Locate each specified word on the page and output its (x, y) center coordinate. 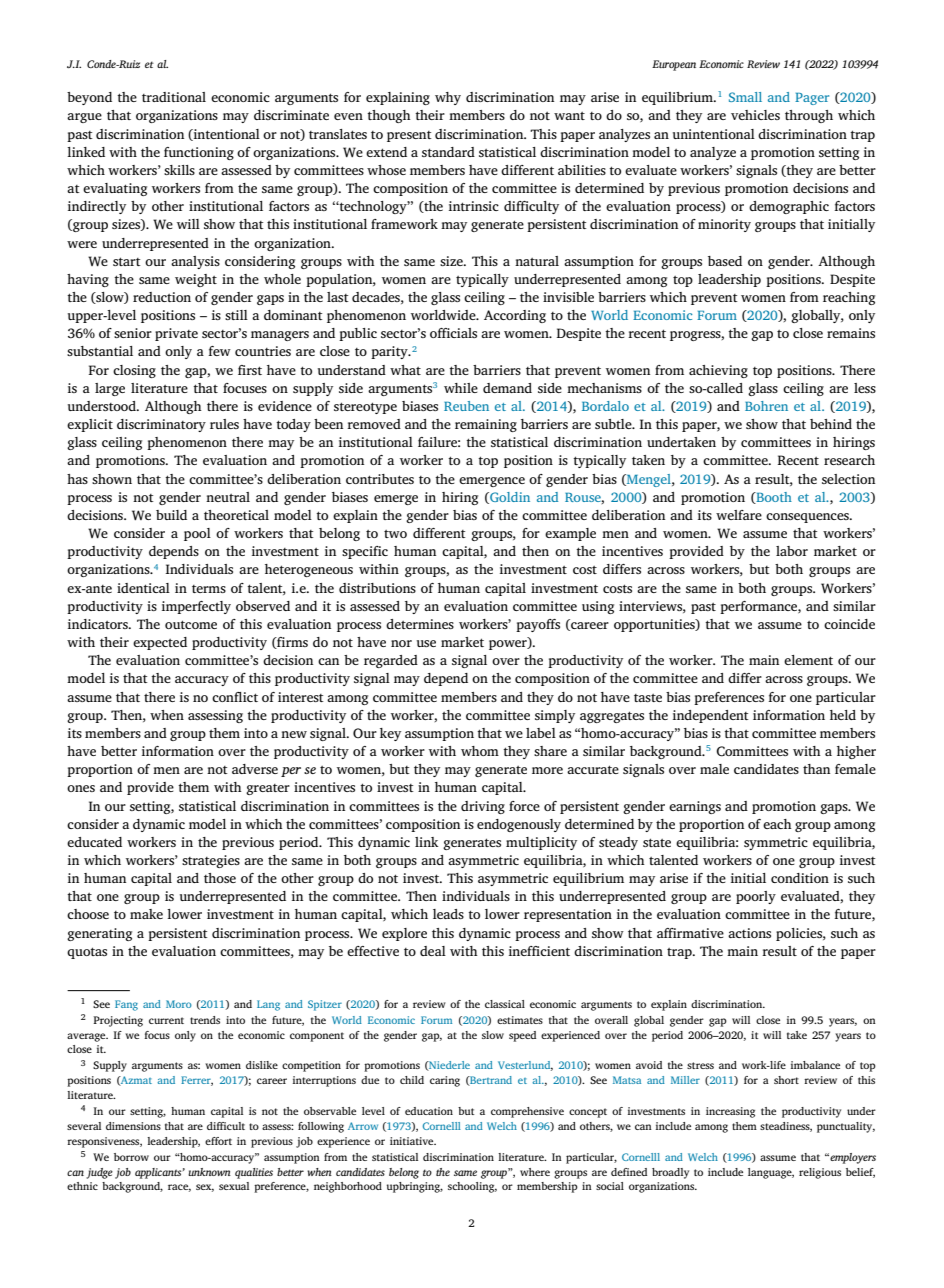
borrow (131, 1157)
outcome (191, 624)
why (448, 98)
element (808, 660)
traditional (174, 97)
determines (420, 624)
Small (745, 97)
